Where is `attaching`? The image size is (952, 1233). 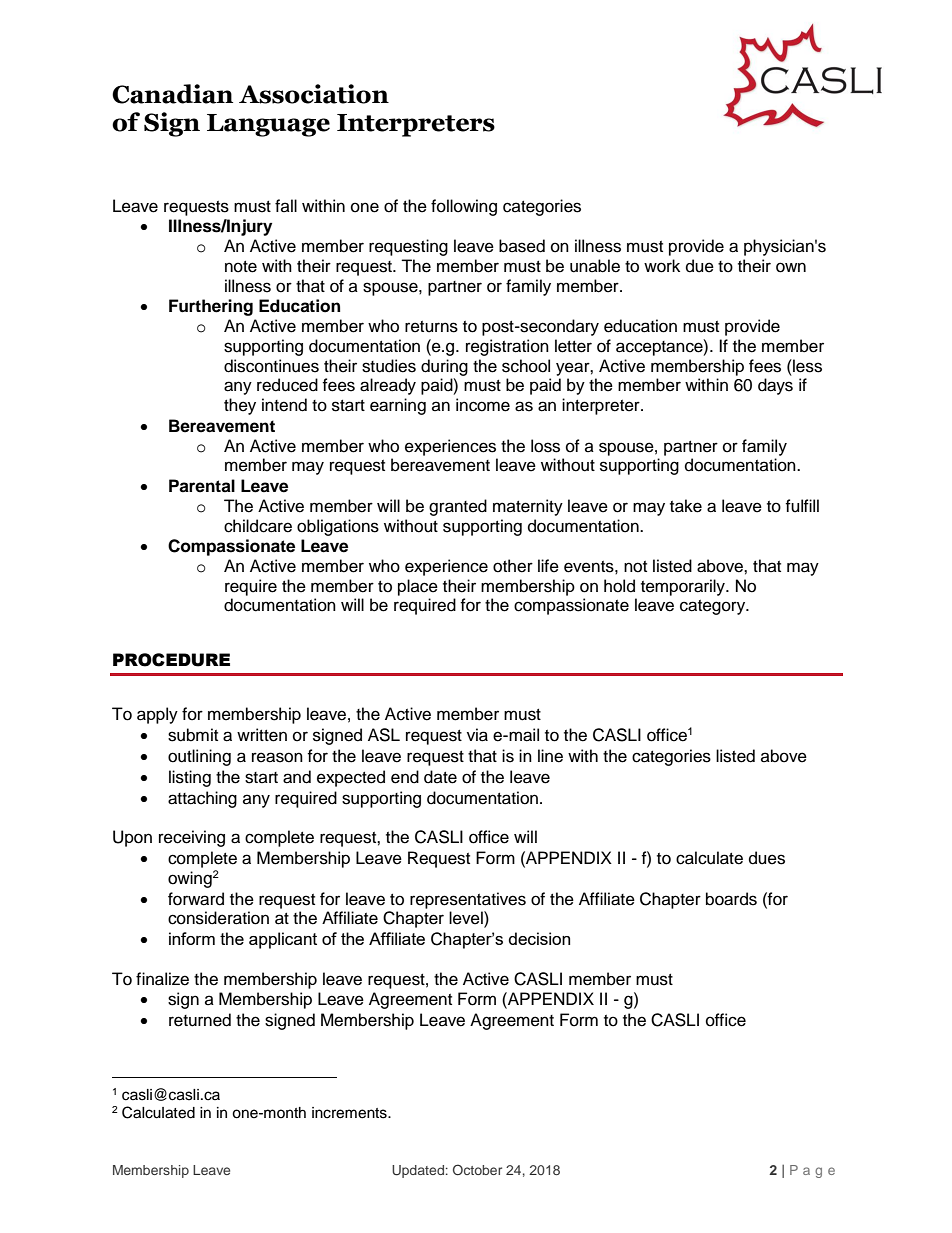
attaching is located at coordinates (202, 799).
